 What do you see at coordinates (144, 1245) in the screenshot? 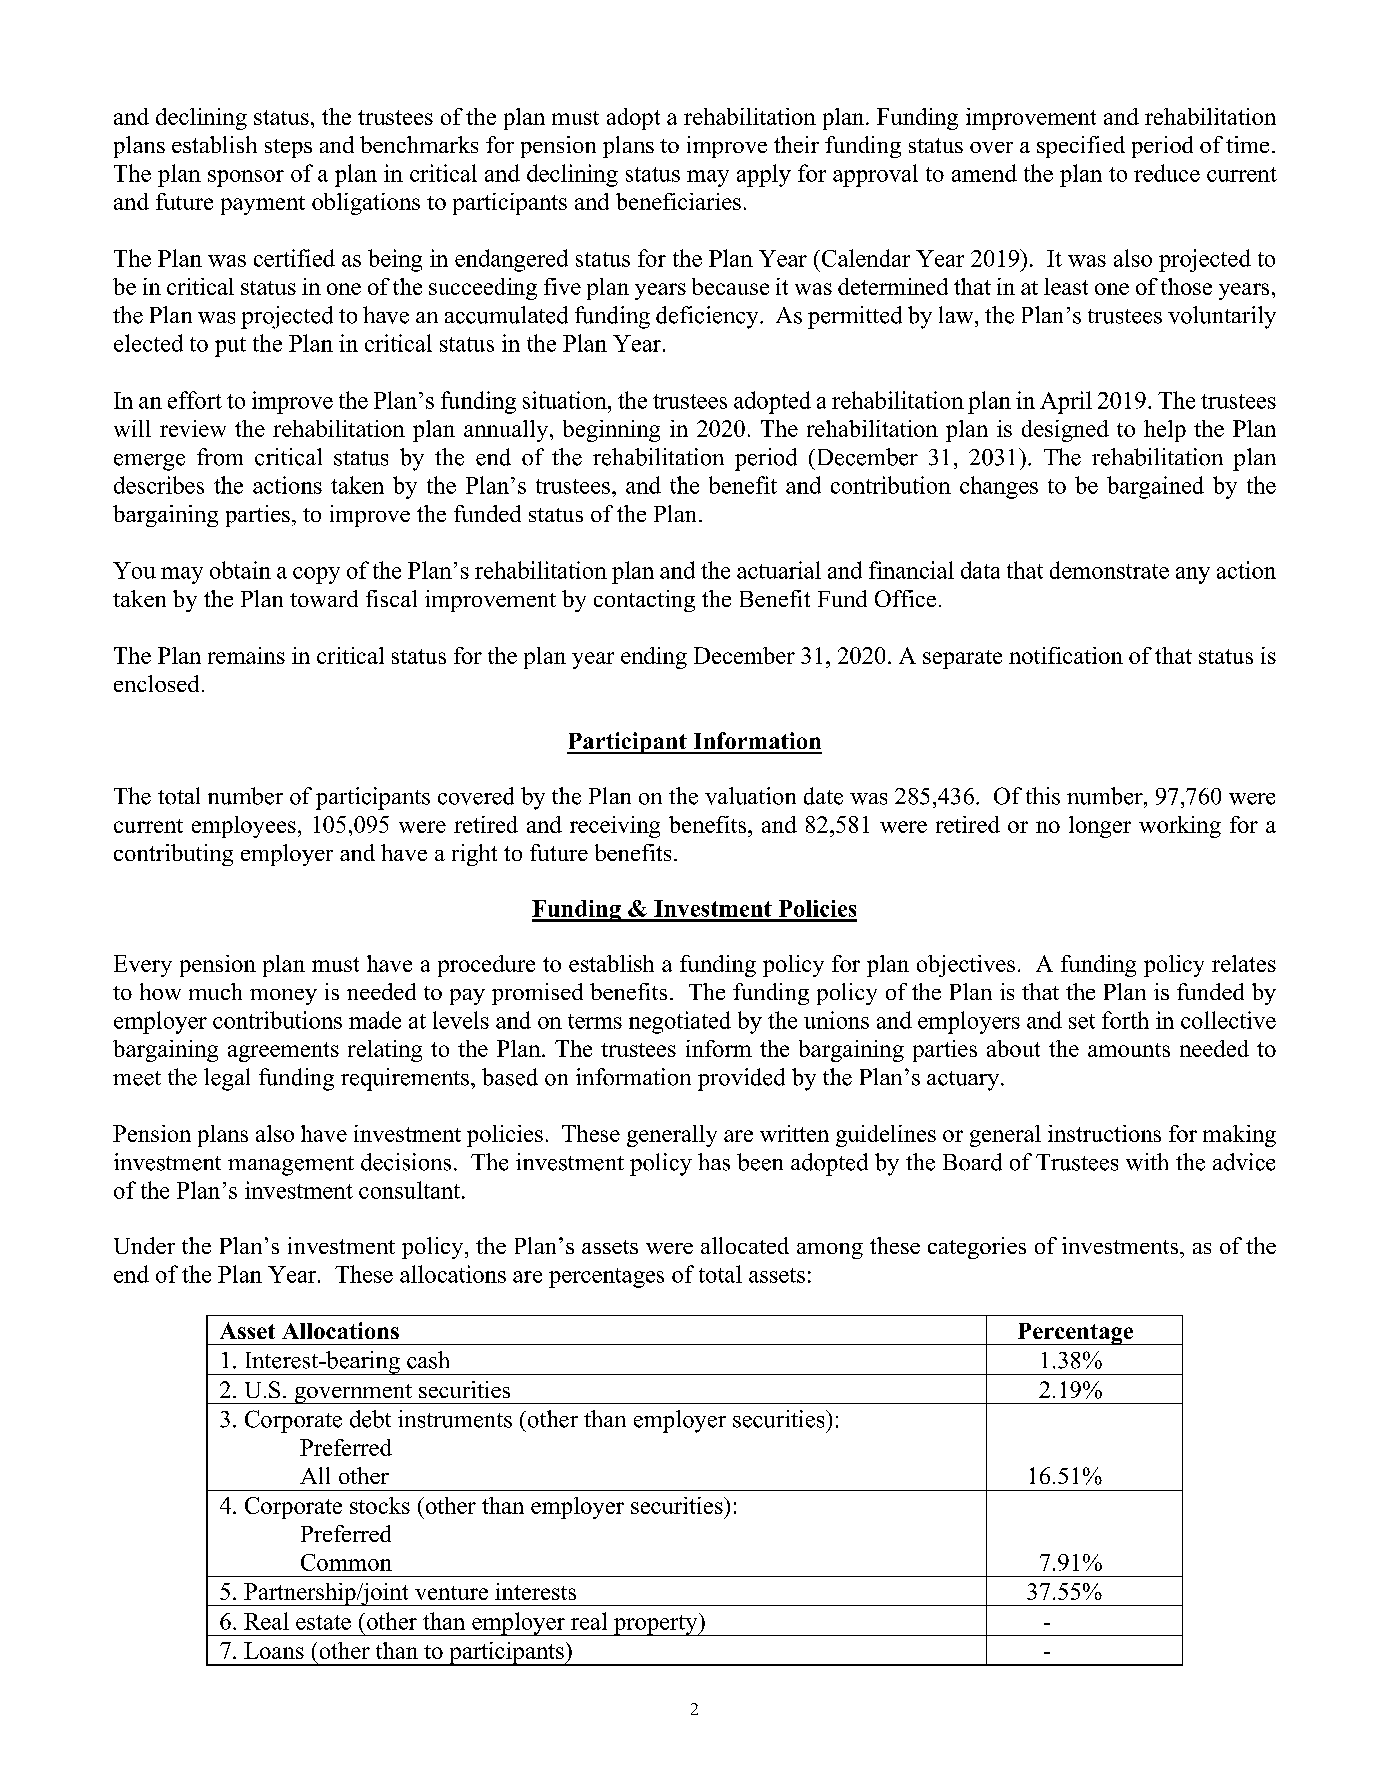
I see `Under` at bounding box center [144, 1245].
